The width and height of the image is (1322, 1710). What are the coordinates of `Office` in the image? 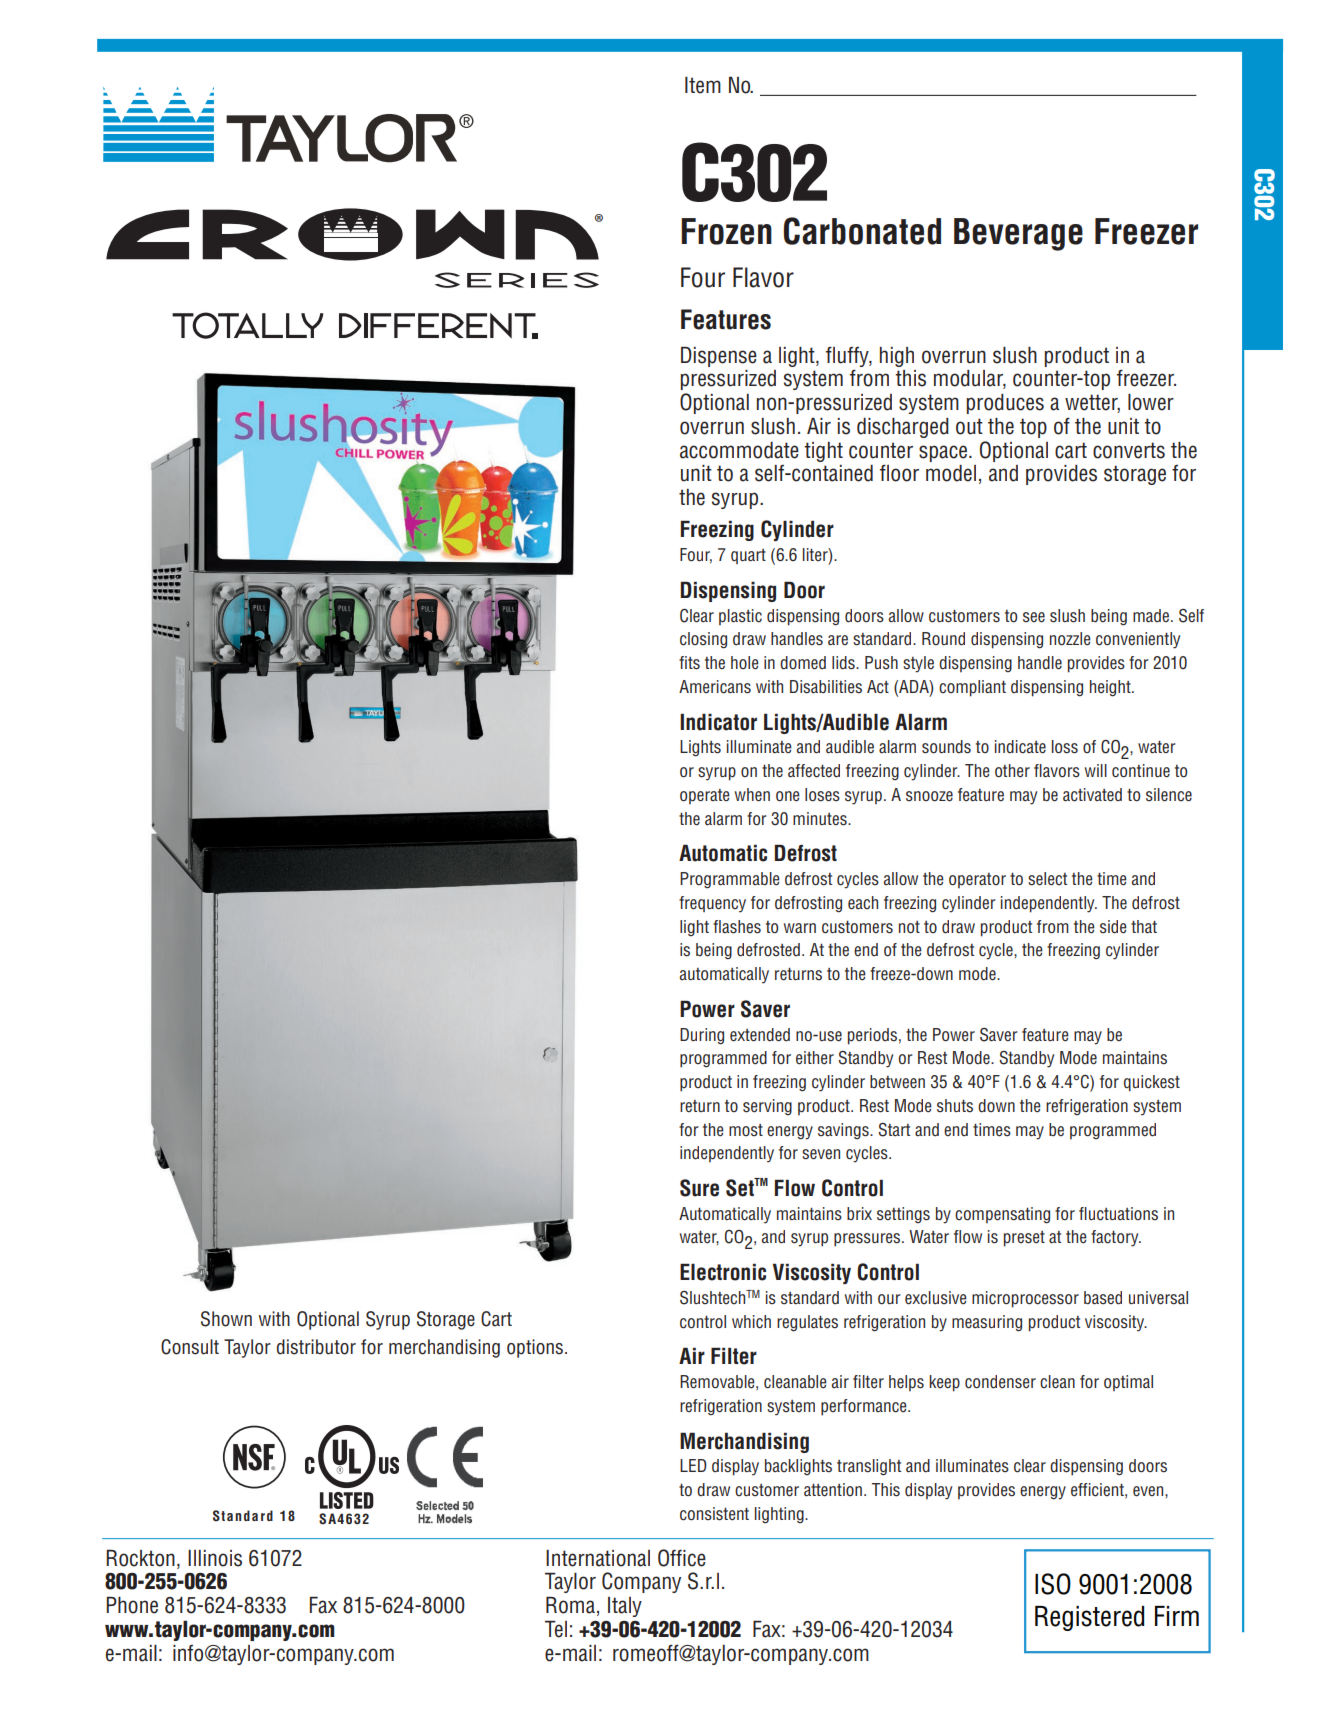 It's located at (682, 1558).
